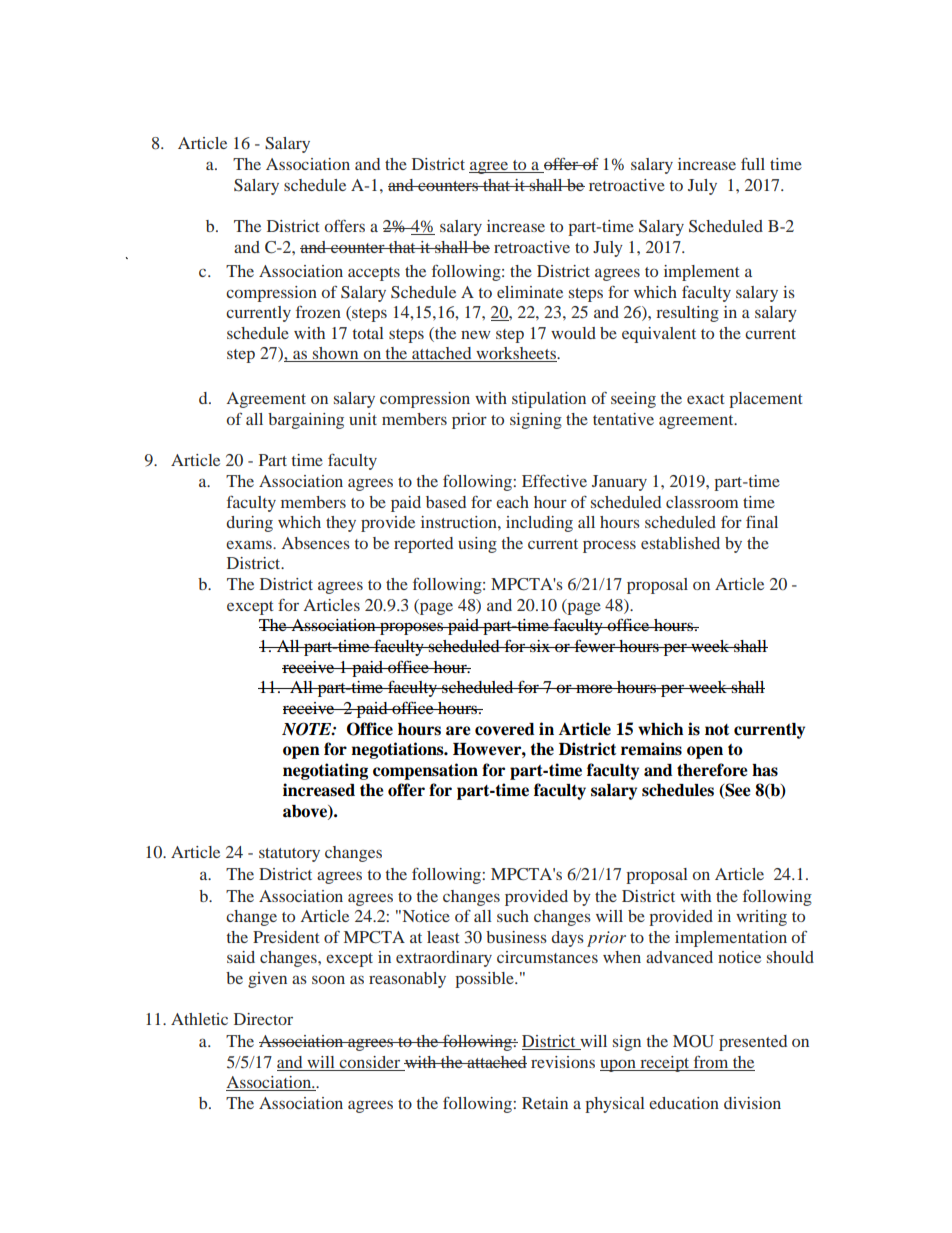 The width and height of the document is (952, 1233). What do you see at coordinates (711, 1061) in the document?
I see `from` at bounding box center [711, 1061].
